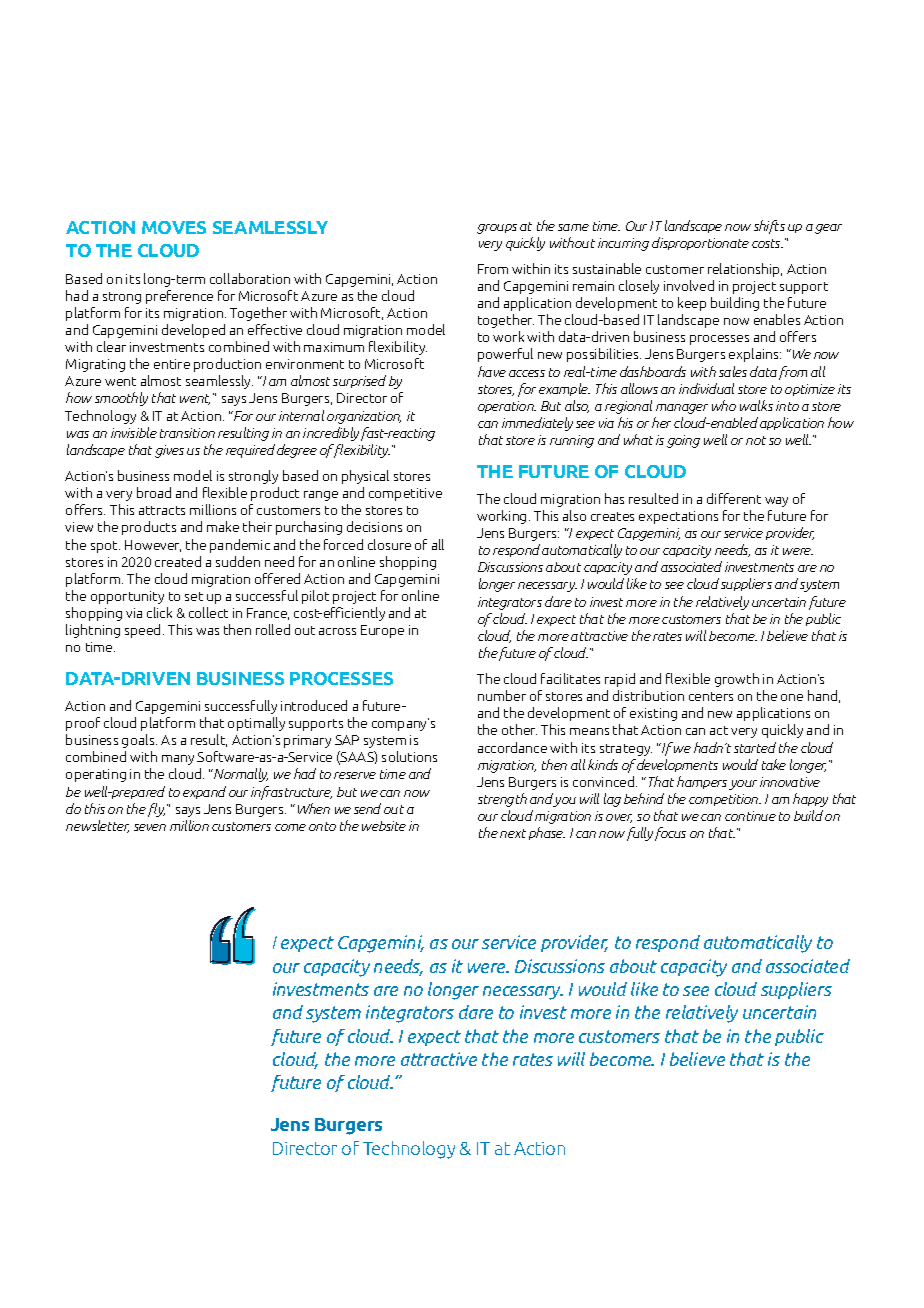 This screenshot has width=924, height=1308. I want to click on strength, so click(502, 800).
